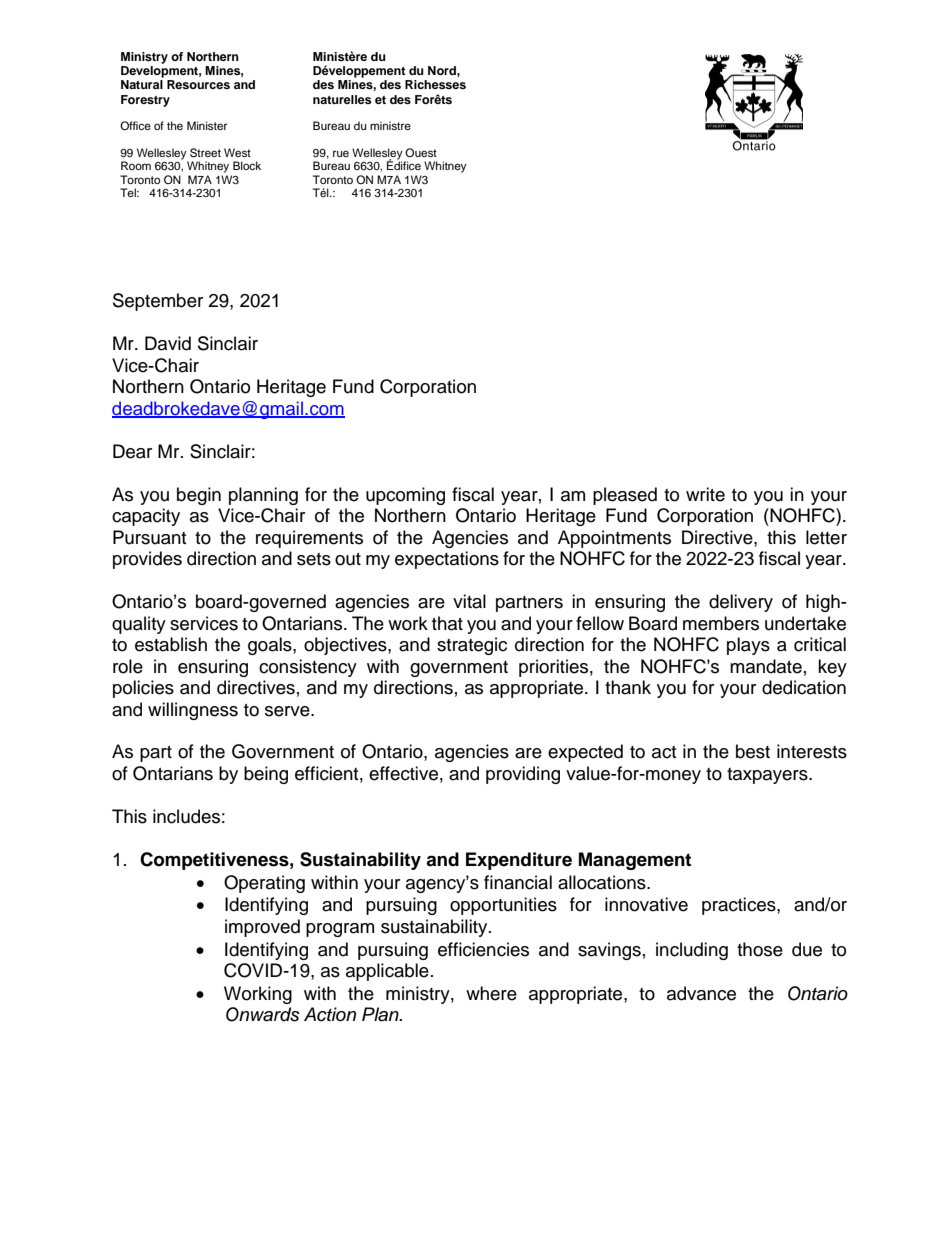  I want to click on upcoming, so click(405, 496).
